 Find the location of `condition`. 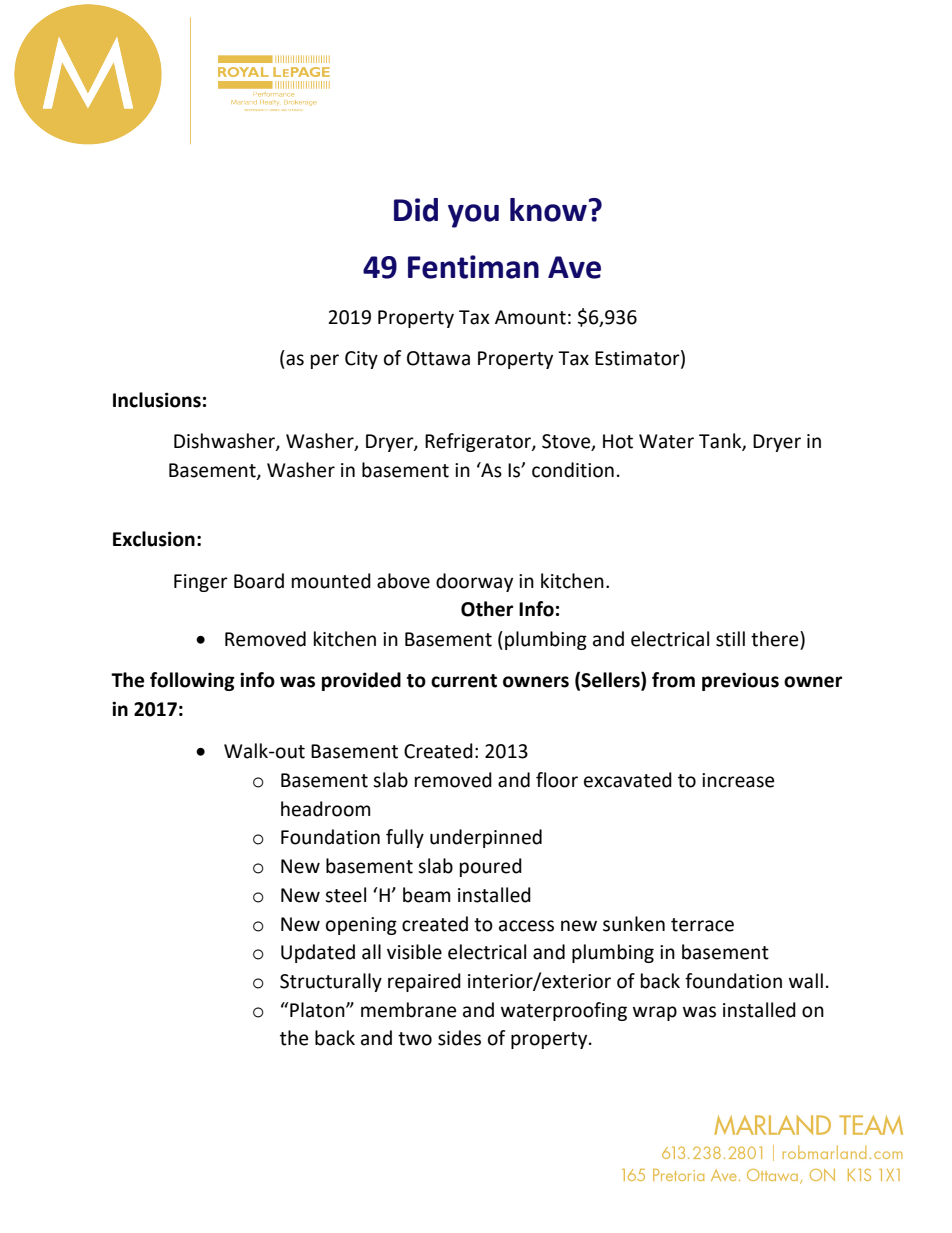

condition is located at coordinates (573, 470).
